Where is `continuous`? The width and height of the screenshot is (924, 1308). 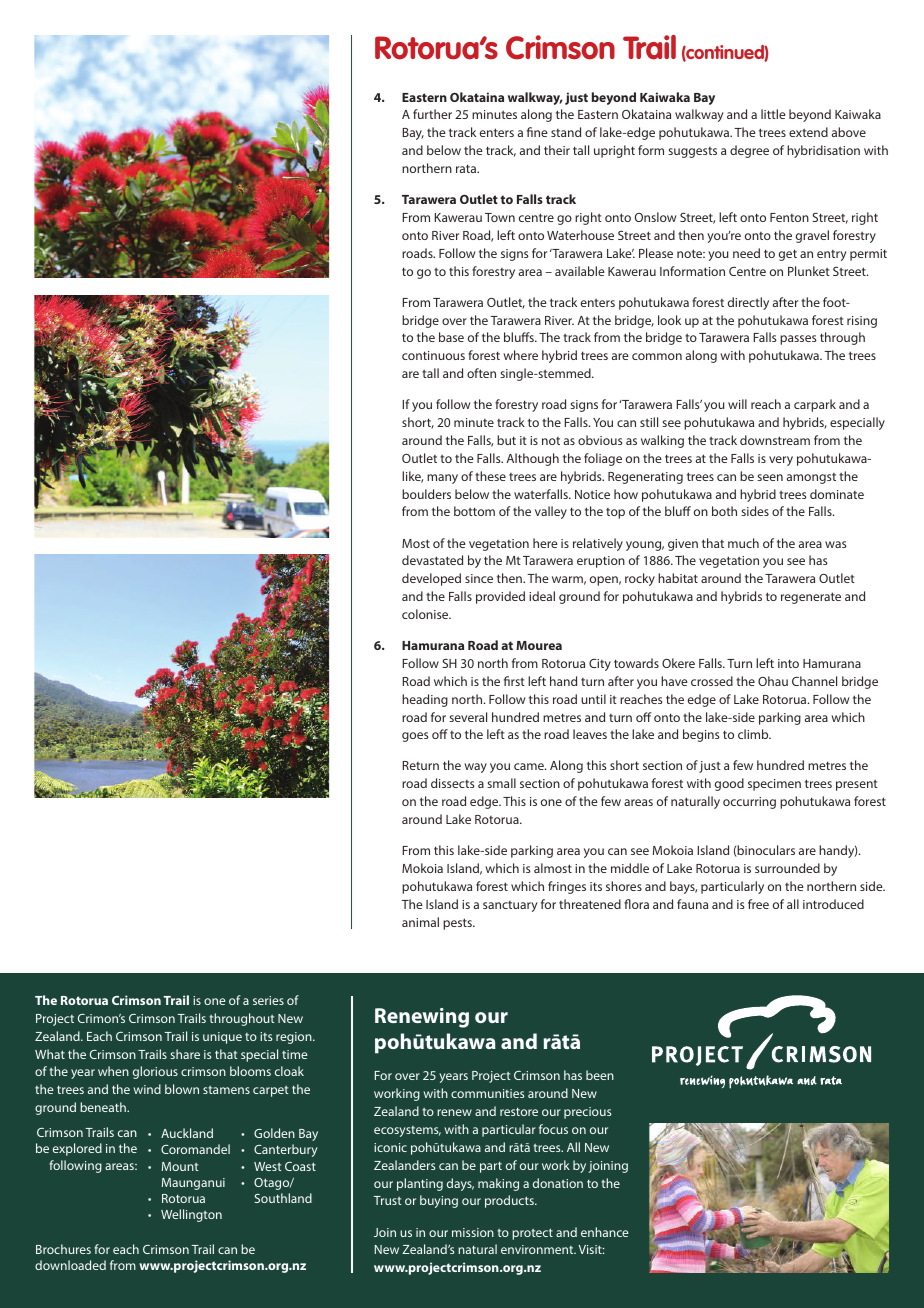 continuous is located at coordinates (433, 355).
